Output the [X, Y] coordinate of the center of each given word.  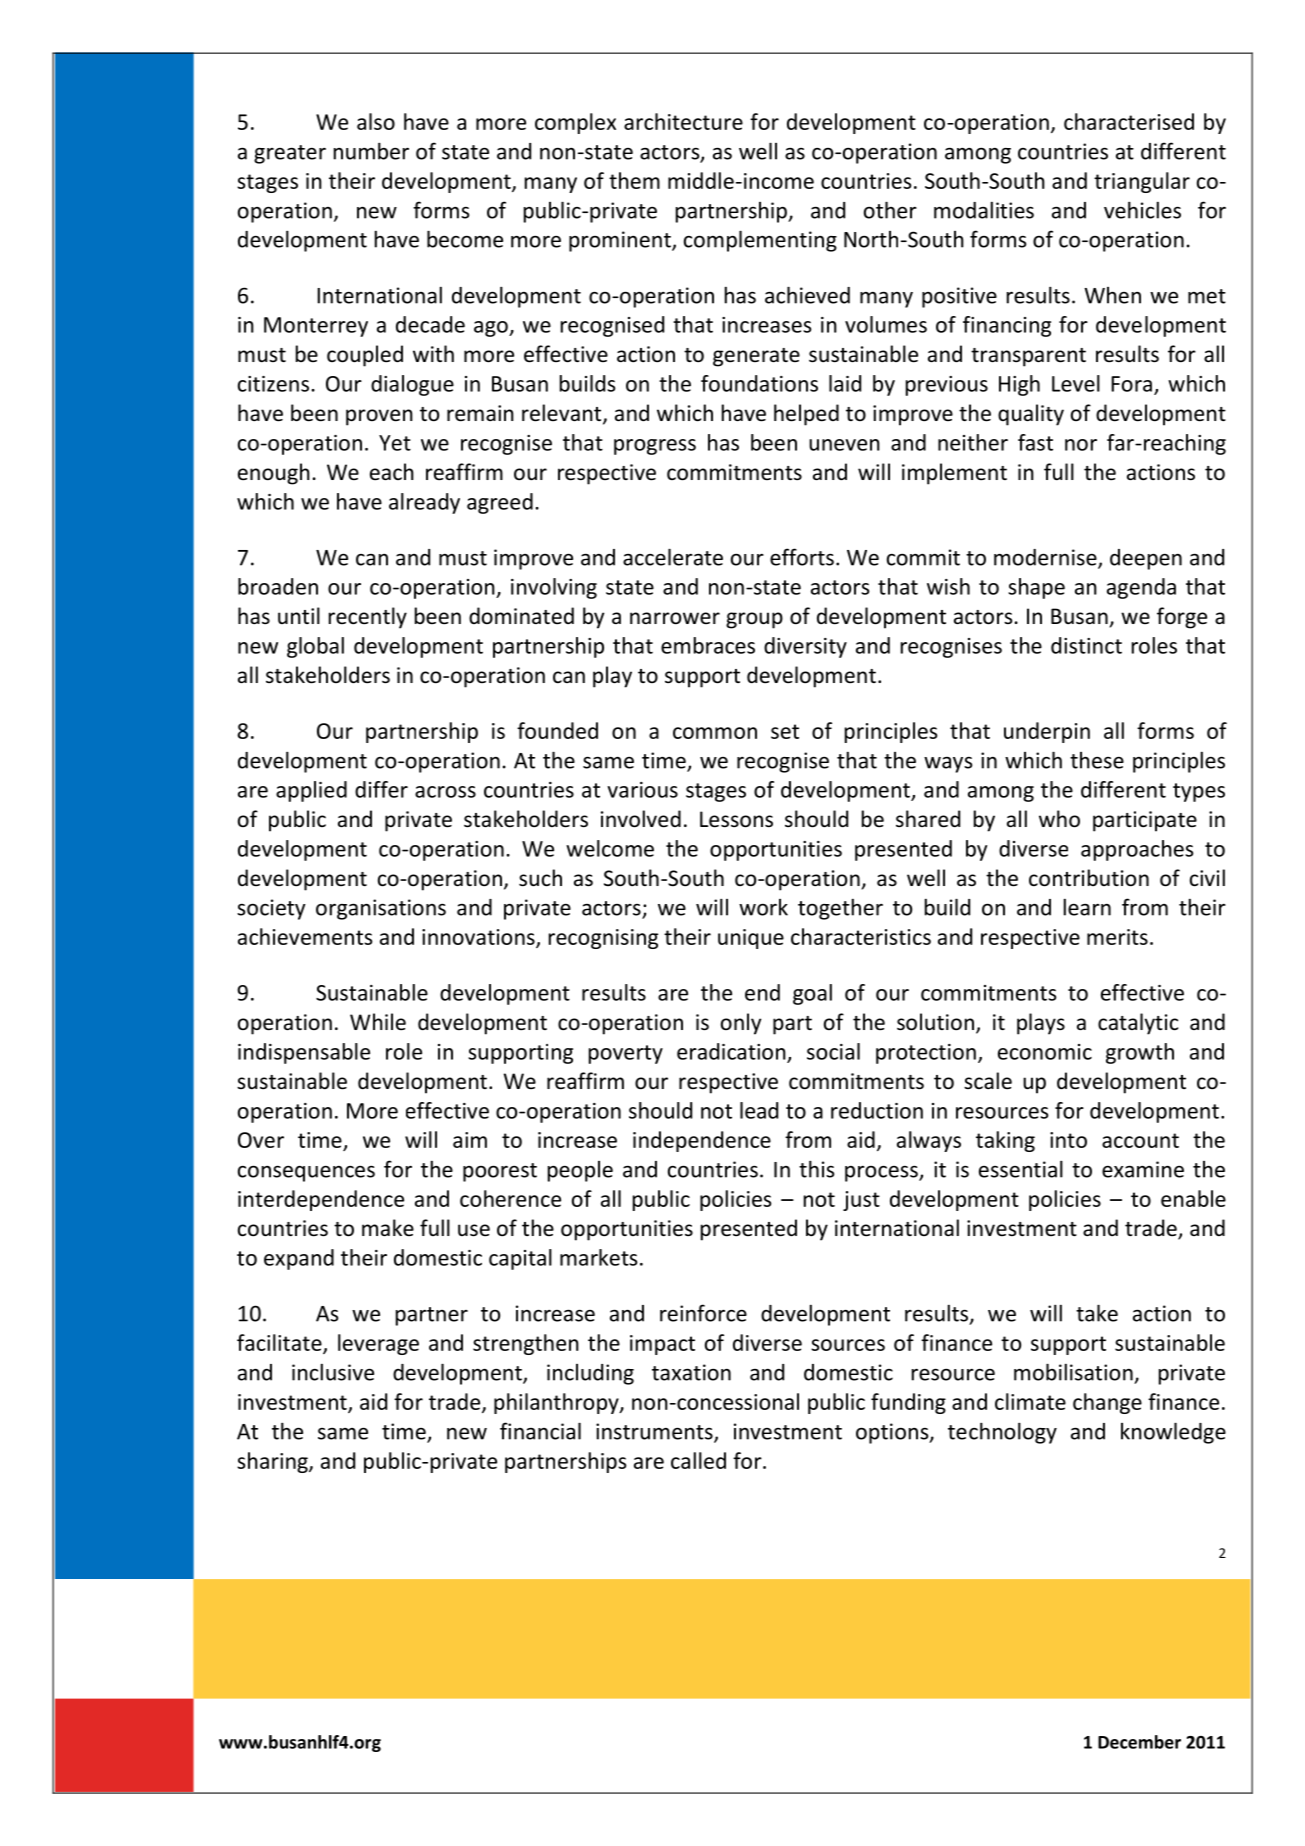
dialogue [412, 385]
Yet [395, 443]
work [763, 907]
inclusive [333, 1372]
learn [1087, 907]
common [715, 733]
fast [1035, 442]
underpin [1047, 732]
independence [702, 1141]
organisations [381, 909]
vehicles [1142, 210]
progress [655, 447]
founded [557, 730]
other [890, 210]
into [1068, 1140]
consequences [306, 1173]
